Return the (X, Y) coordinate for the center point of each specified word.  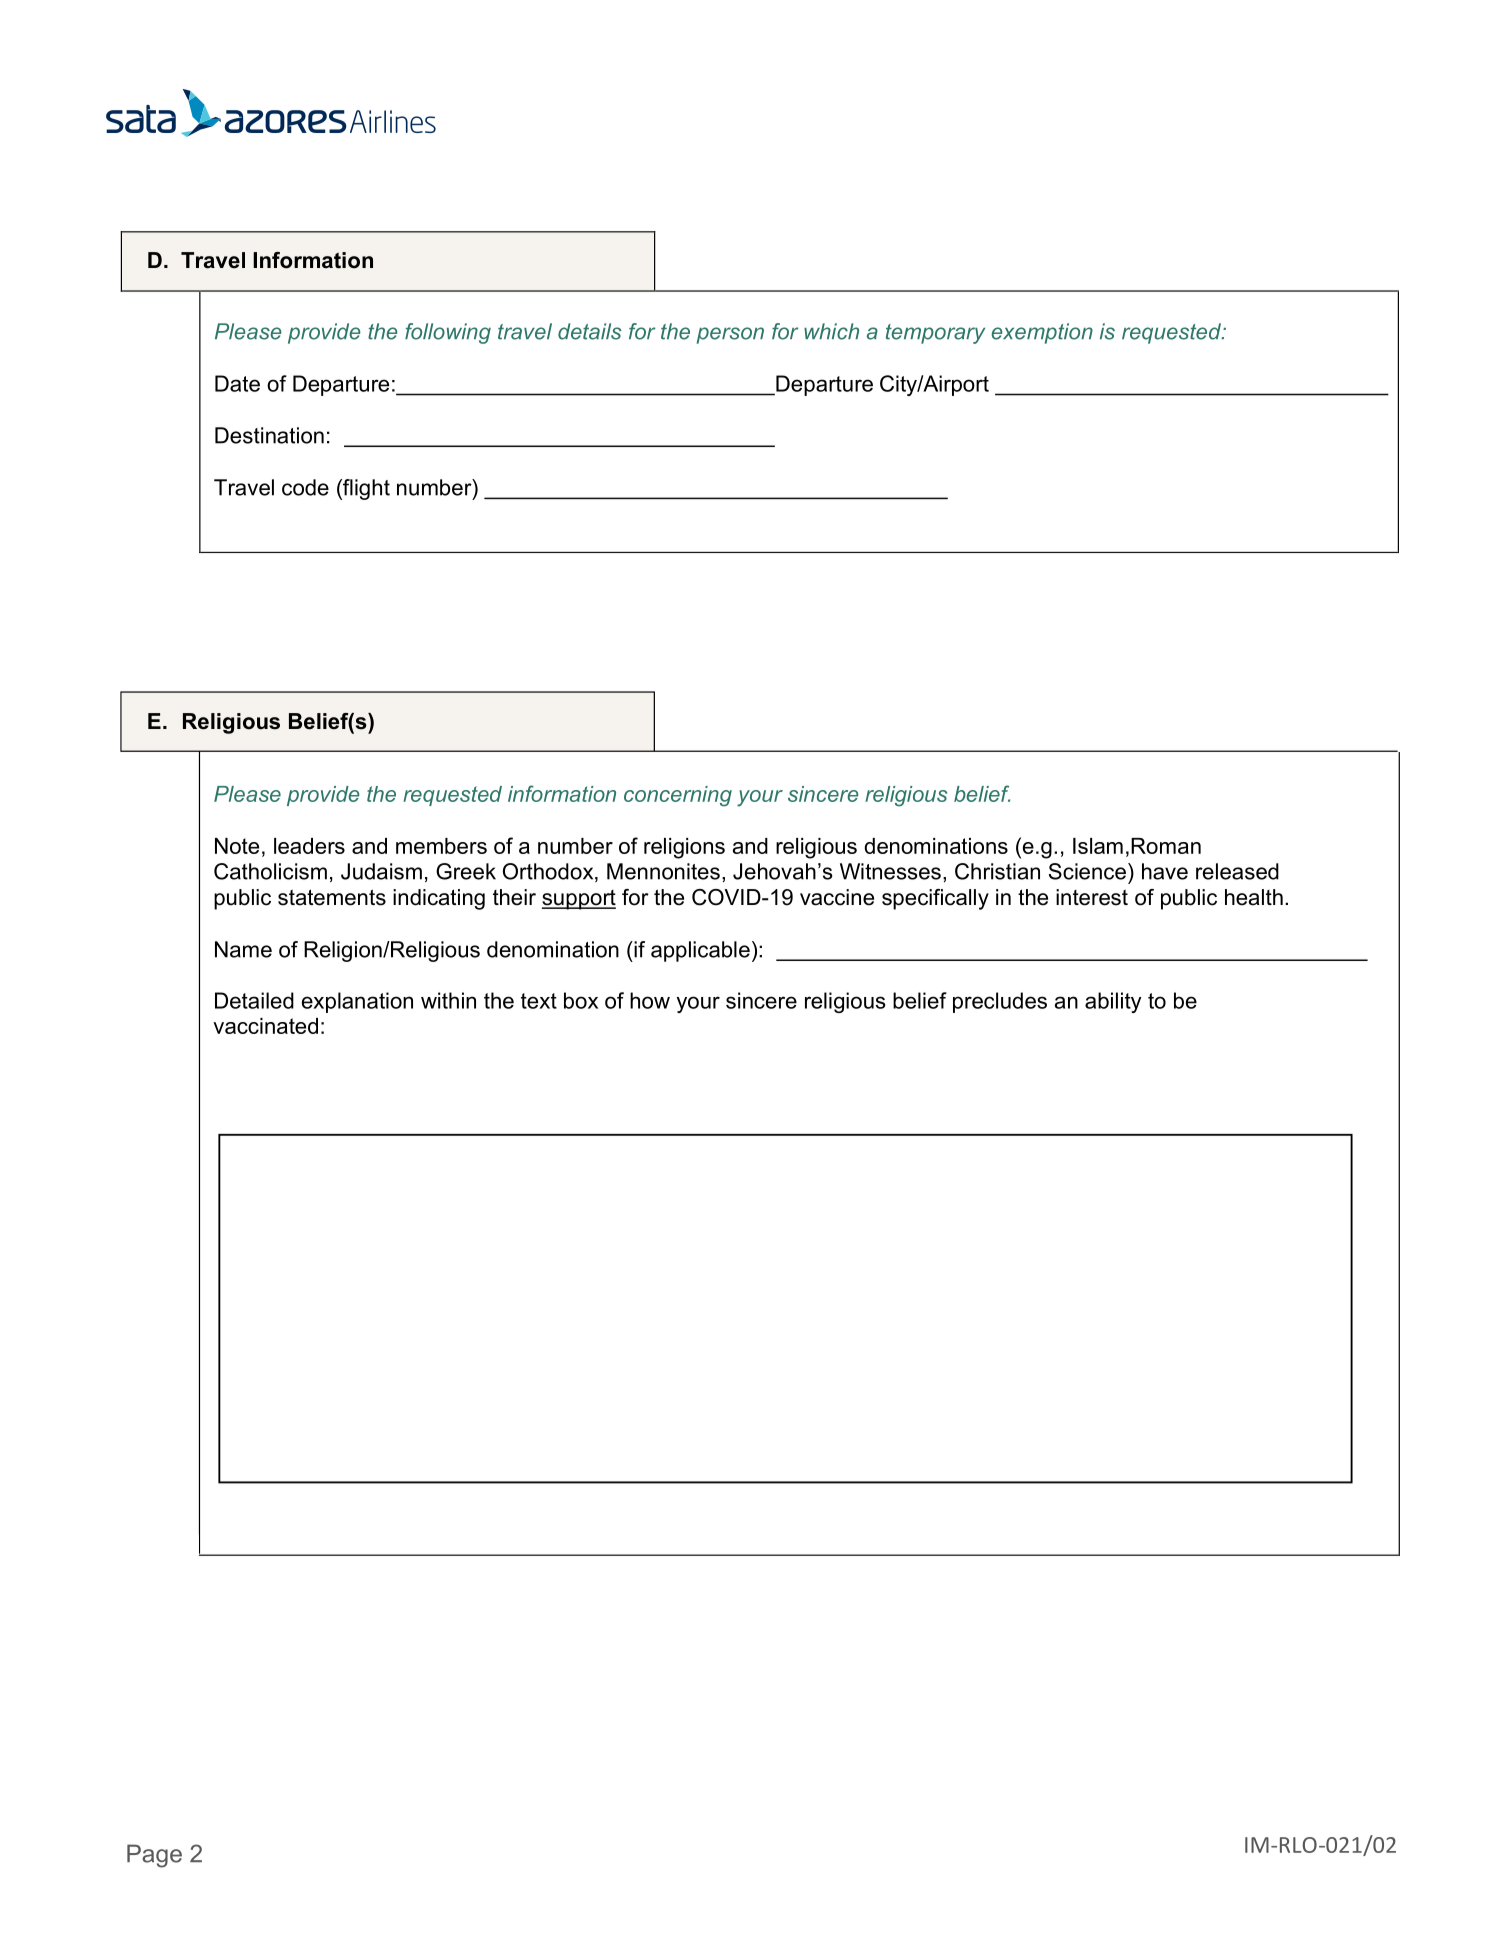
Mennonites (663, 871)
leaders (309, 846)
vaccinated (265, 1026)
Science (1087, 871)
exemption (1042, 333)
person (730, 335)
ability (1113, 1002)
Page (154, 1856)
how (650, 1000)
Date (237, 383)
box (581, 1000)
